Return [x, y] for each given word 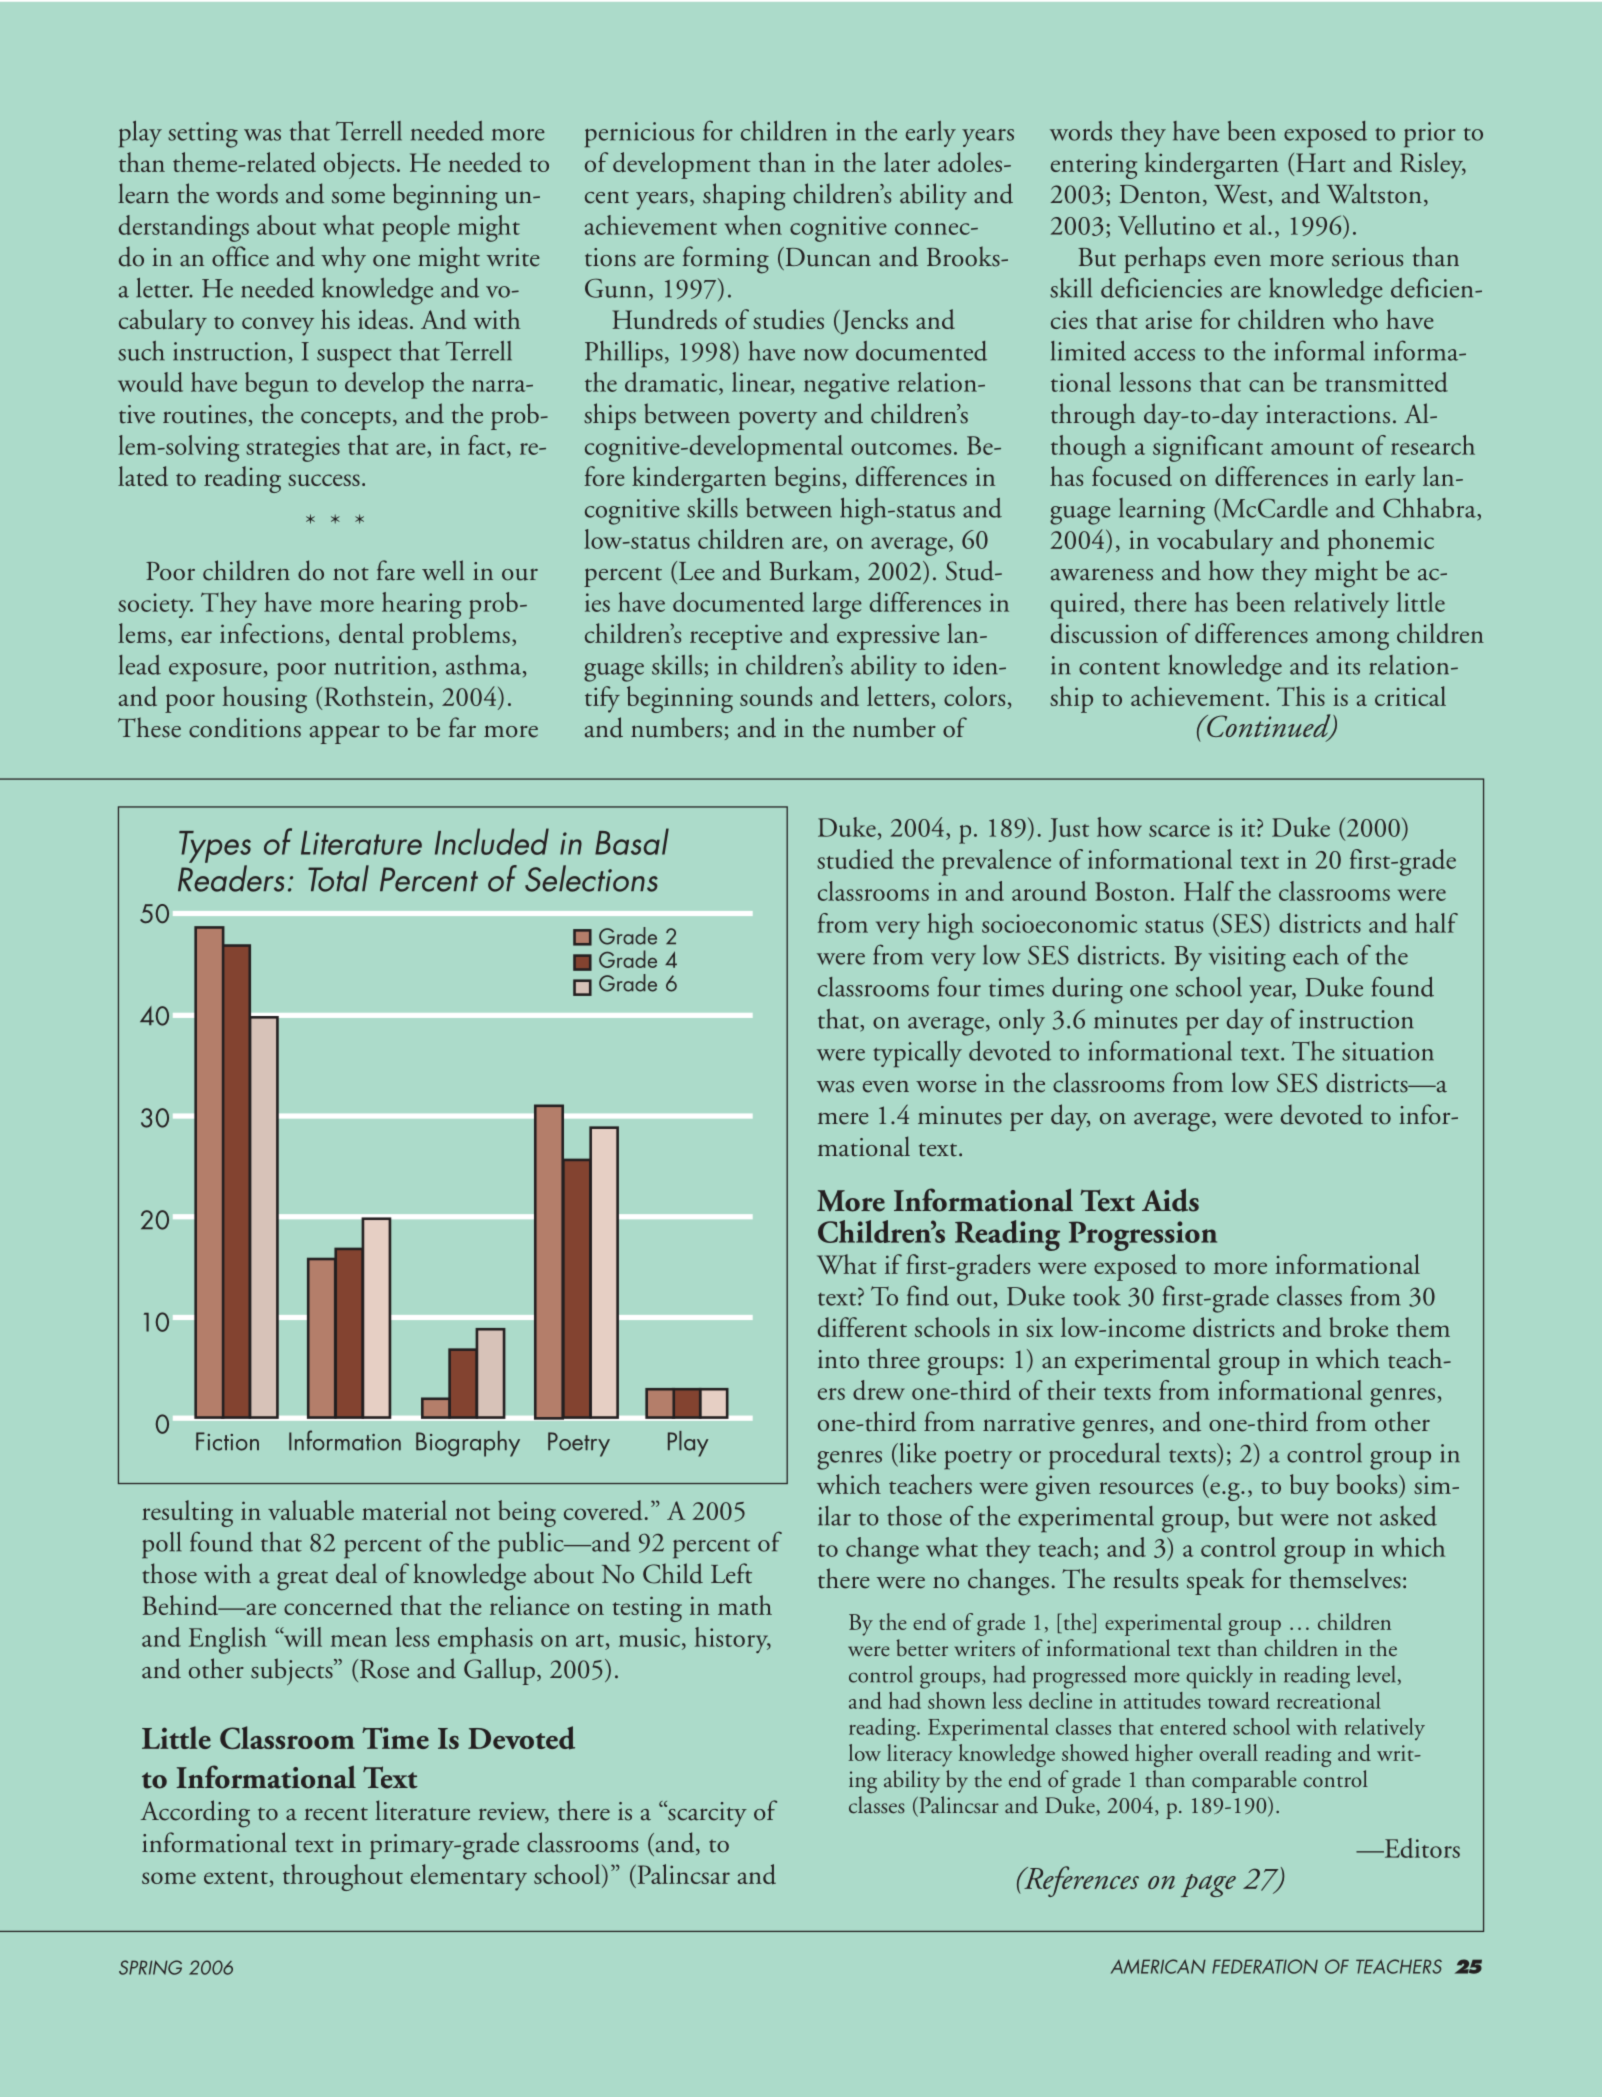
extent [237, 1879]
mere [843, 1118]
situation [1388, 1051]
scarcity [706, 1814]
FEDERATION [1265, 1966]
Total [338, 878]
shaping [744, 197]
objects [359, 165]
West [1241, 194]
